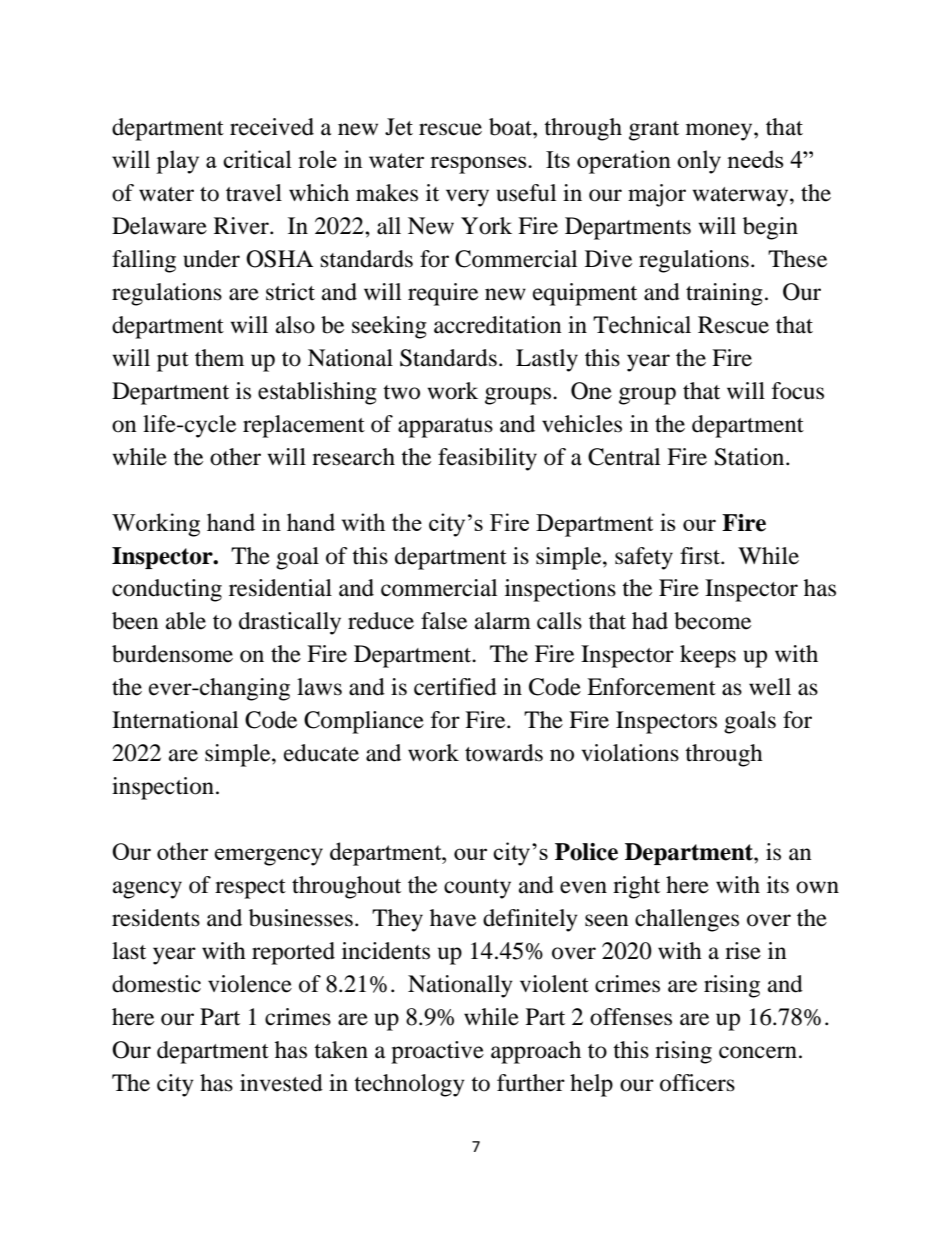  Describe the element at coordinates (172, 654) in the image. I see `burdensome` at that location.
